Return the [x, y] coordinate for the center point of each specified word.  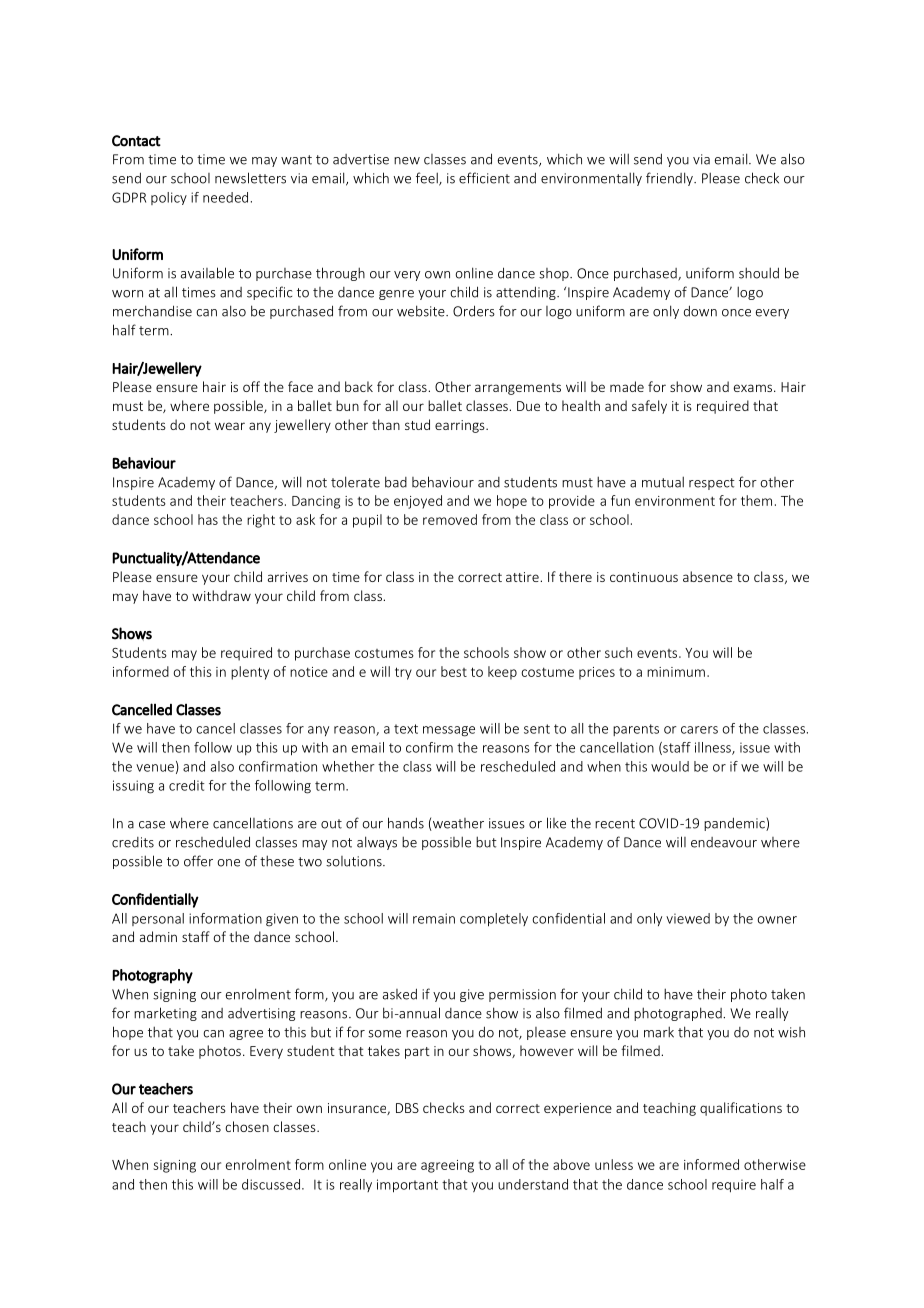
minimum [676, 672]
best [454, 671]
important [407, 1186]
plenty [250, 673]
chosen [247, 1126]
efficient [484, 178]
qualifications [741, 1109]
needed [225, 197]
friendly [670, 179]
